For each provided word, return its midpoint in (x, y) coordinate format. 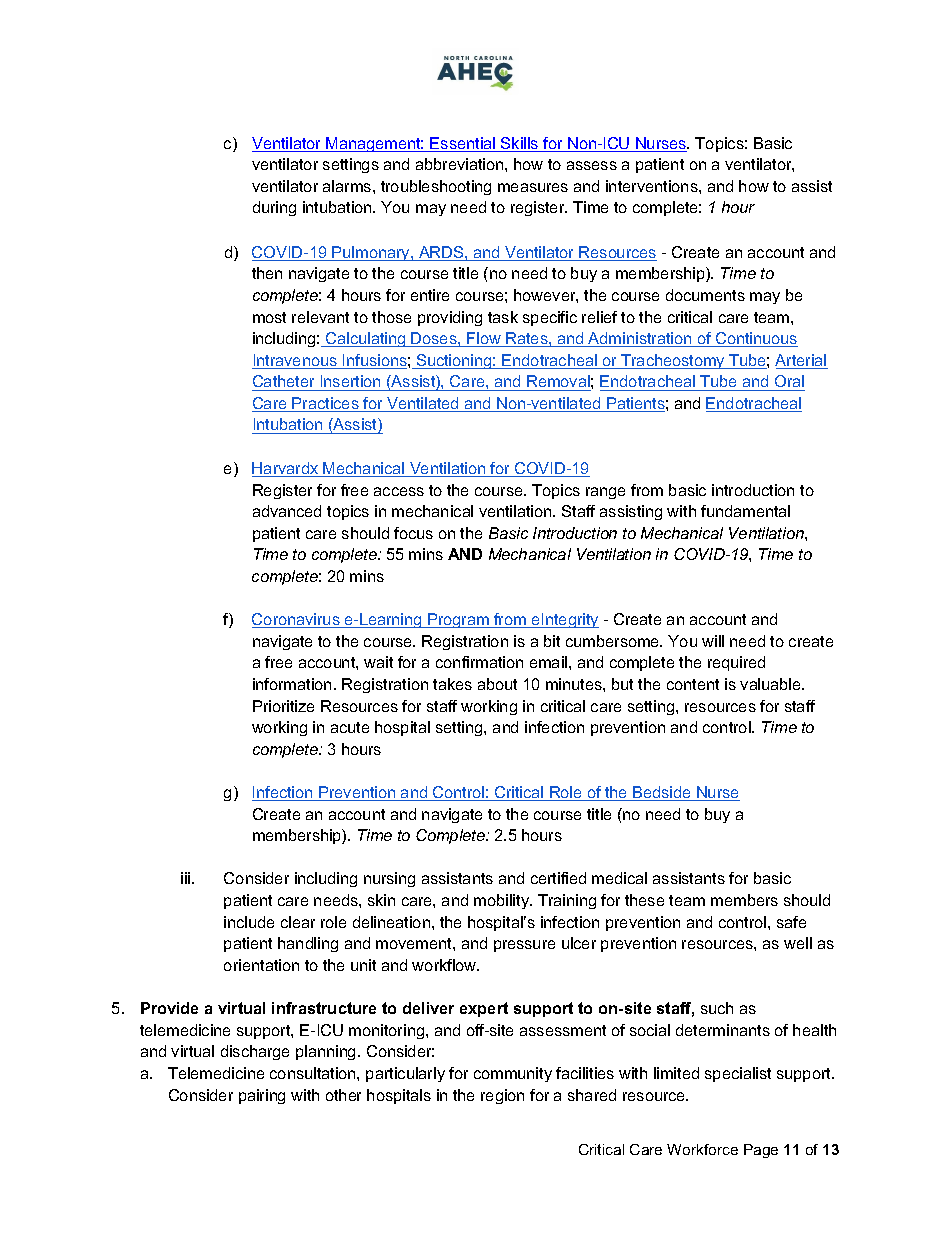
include (249, 922)
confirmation (479, 662)
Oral (789, 381)
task (503, 317)
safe (791, 922)
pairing (262, 1096)
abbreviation (461, 164)
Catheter (283, 381)
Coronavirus (297, 620)
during (274, 208)
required (736, 663)
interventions (653, 186)
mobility (503, 901)
